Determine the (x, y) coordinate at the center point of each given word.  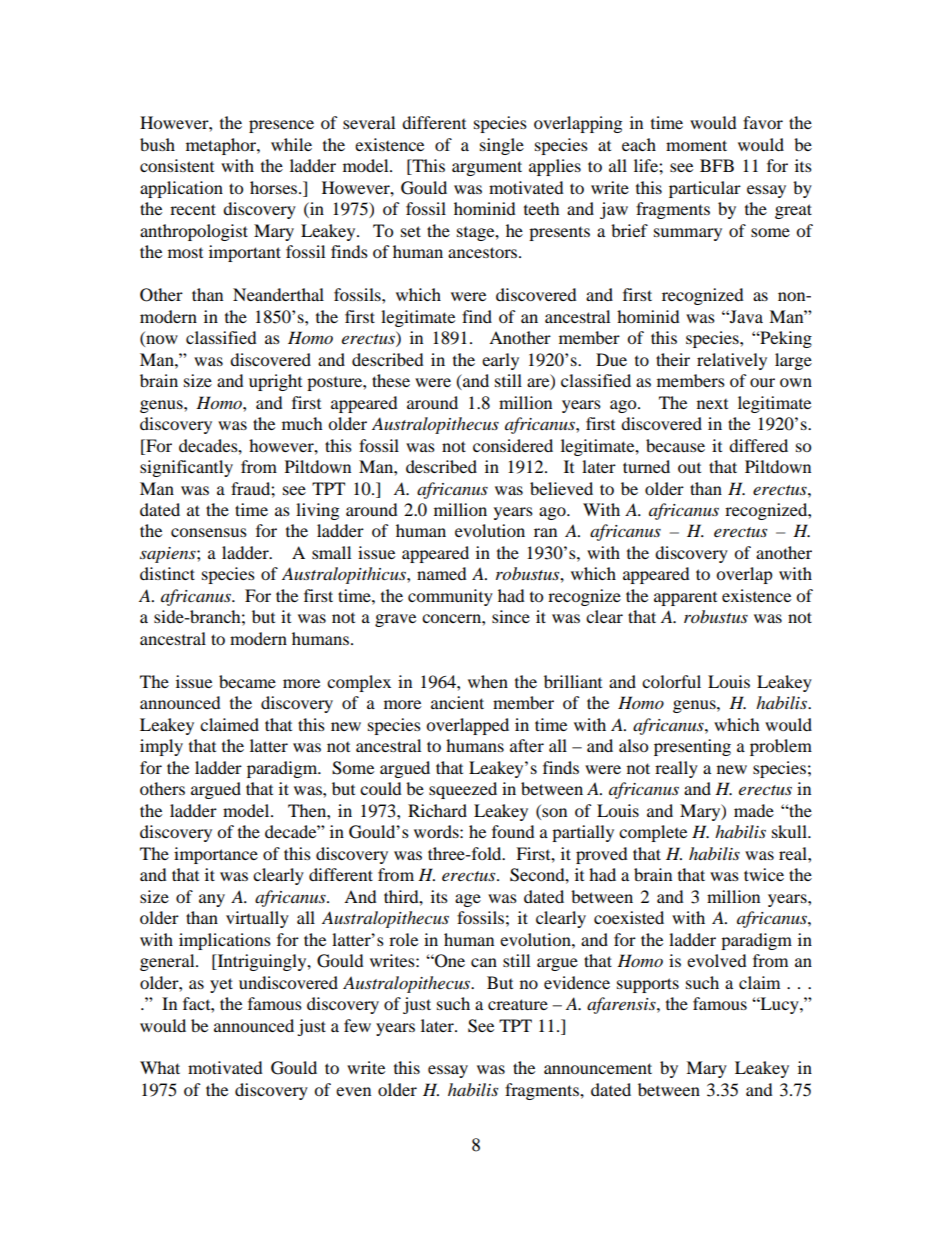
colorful (671, 681)
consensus (209, 532)
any (212, 900)
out (689, 468)
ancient (457, 702)
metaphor (222, 146)
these (391, 380)
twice (764, 874)
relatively (732, 361)
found (513, 831)
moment (696, 145)
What (160, 1067)
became (247, 681)
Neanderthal (278, 294)
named (442, 573)
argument (487, 168)
